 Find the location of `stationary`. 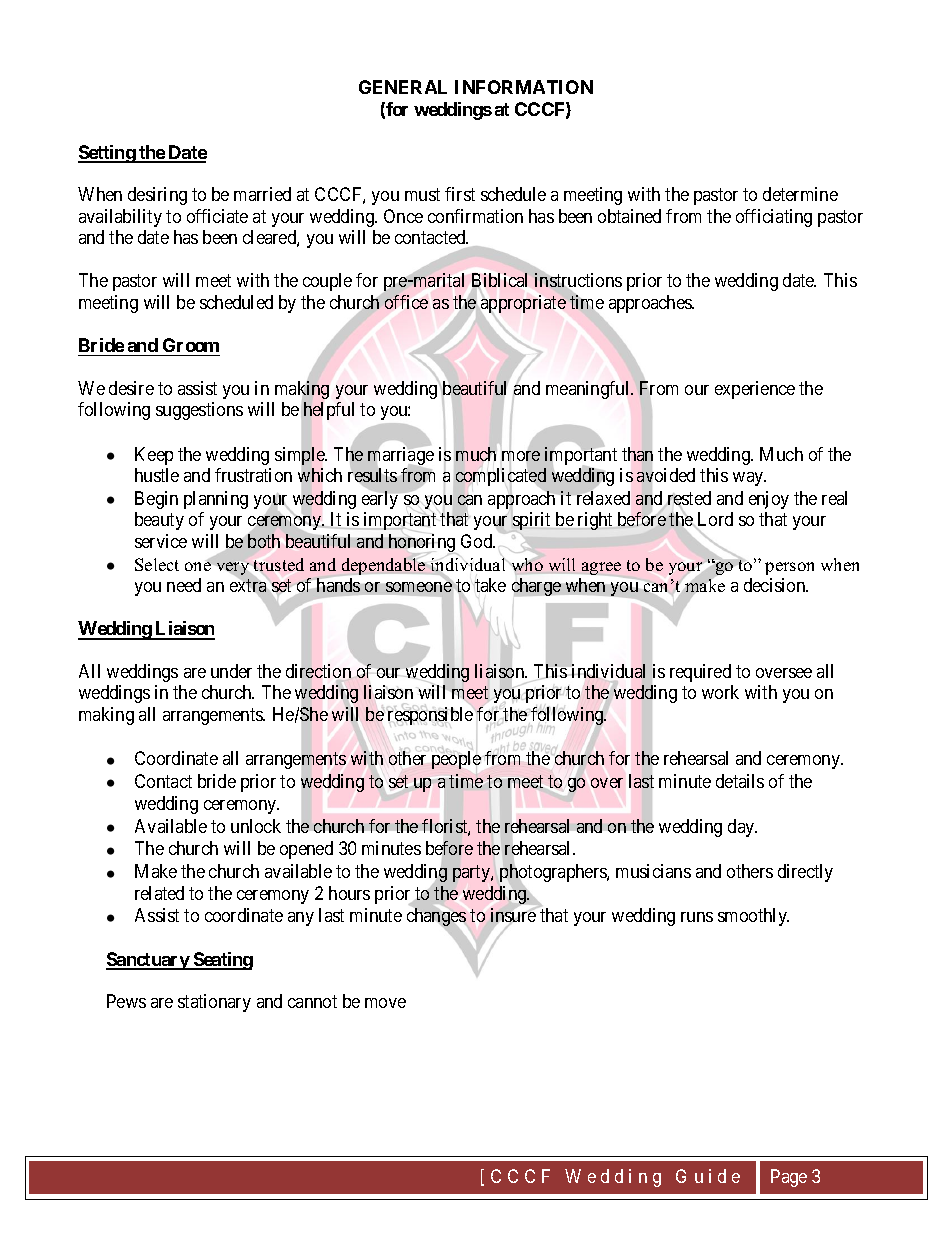

stationary is located at coordinates (214, 1003).
